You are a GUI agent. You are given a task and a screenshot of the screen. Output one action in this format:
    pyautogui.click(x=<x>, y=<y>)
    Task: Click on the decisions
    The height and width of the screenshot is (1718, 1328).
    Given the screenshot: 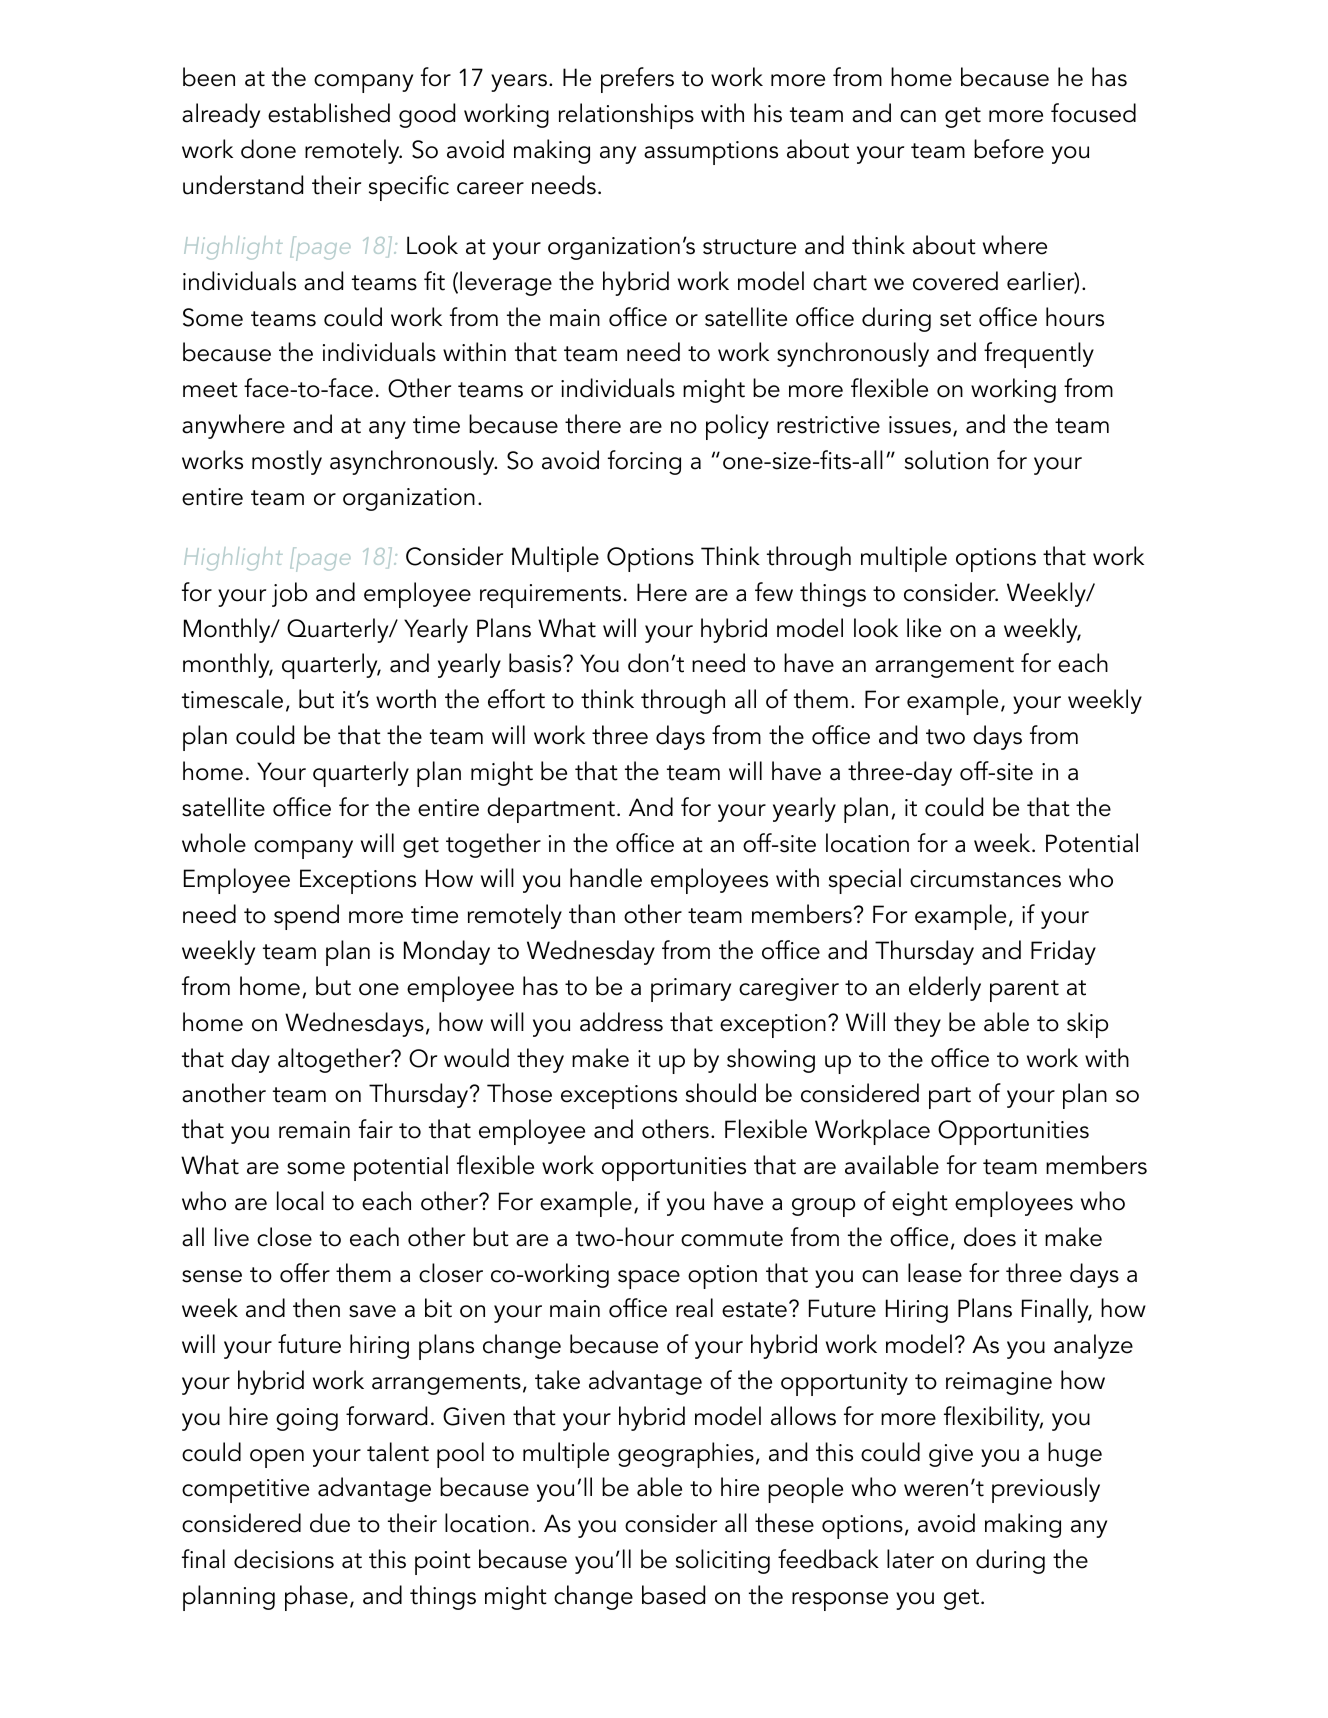 What is the action you would take?
    pyautogui.click(x=284, y=1559)
